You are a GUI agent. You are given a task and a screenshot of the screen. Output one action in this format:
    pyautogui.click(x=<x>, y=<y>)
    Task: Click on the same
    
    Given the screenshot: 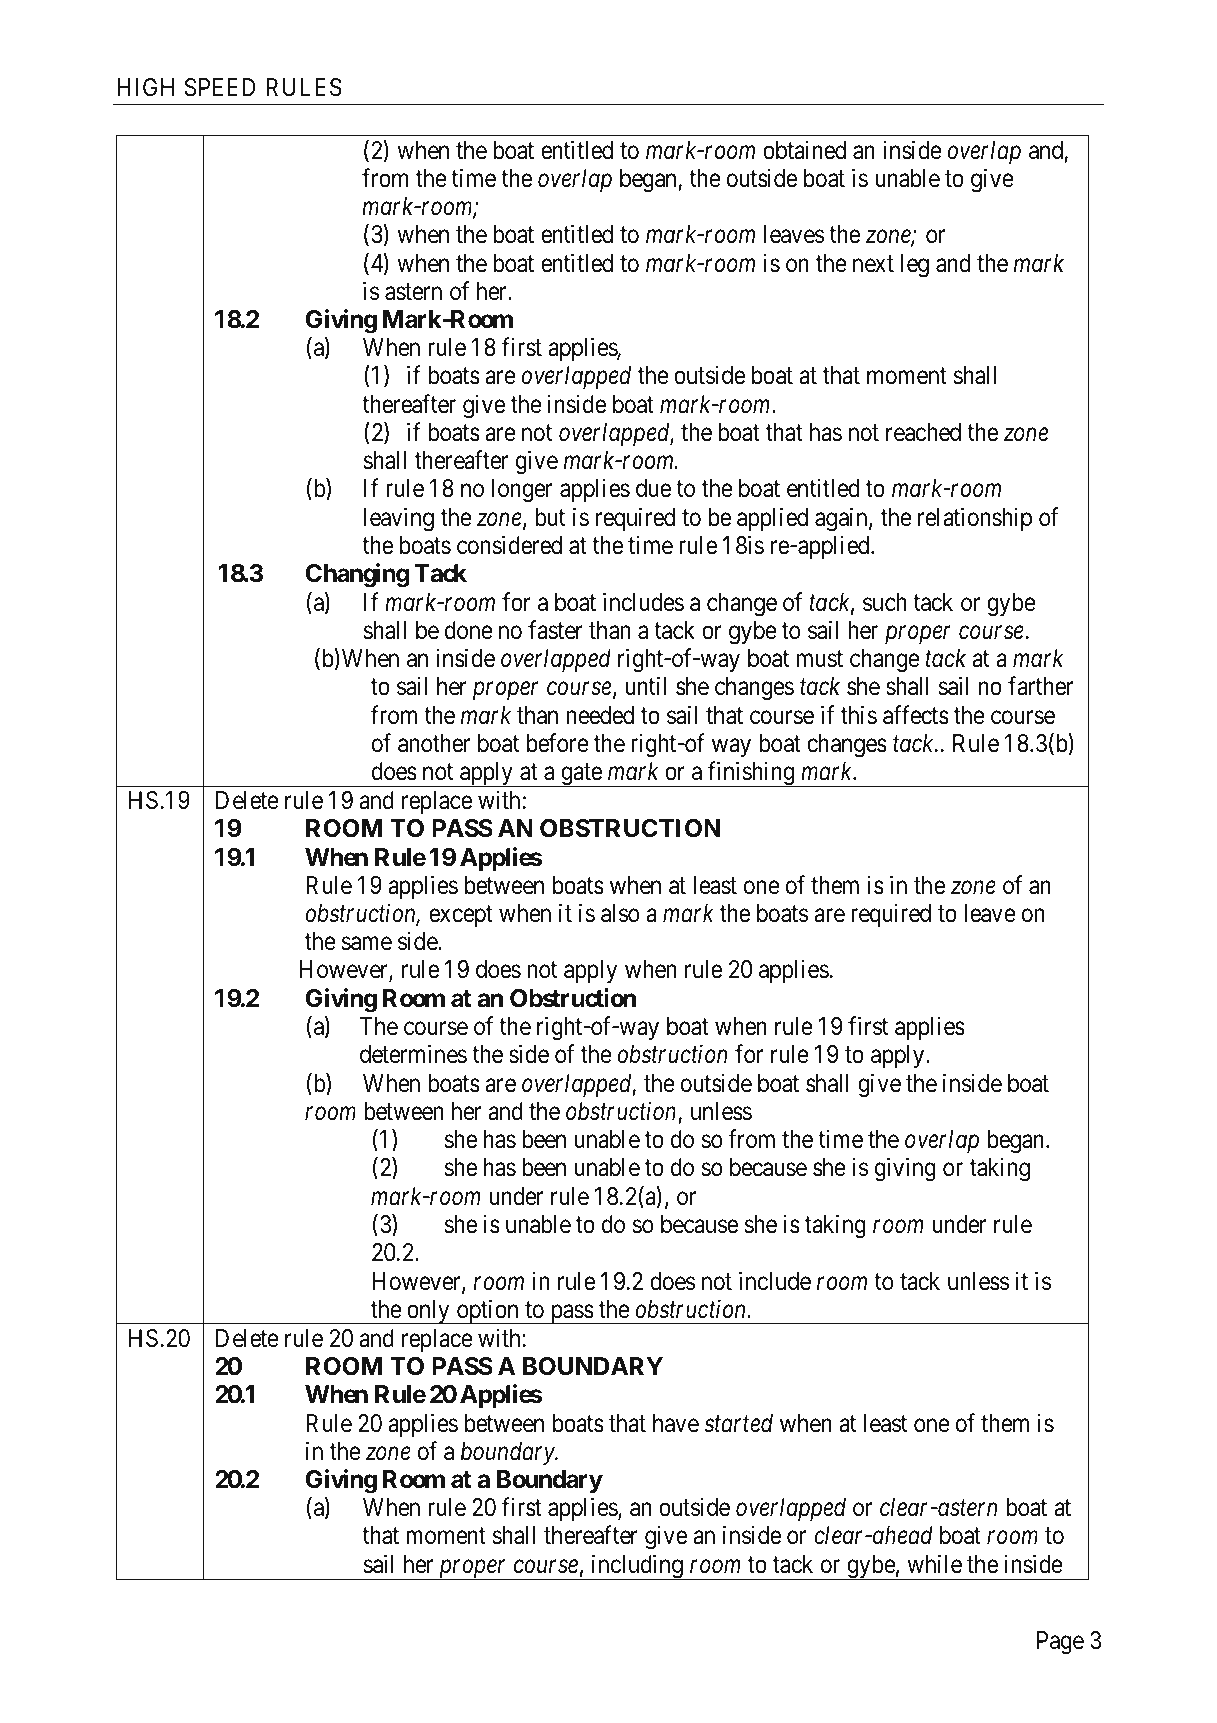 What is the action you would take?
    pyautogui.click(x=367, y=944)
